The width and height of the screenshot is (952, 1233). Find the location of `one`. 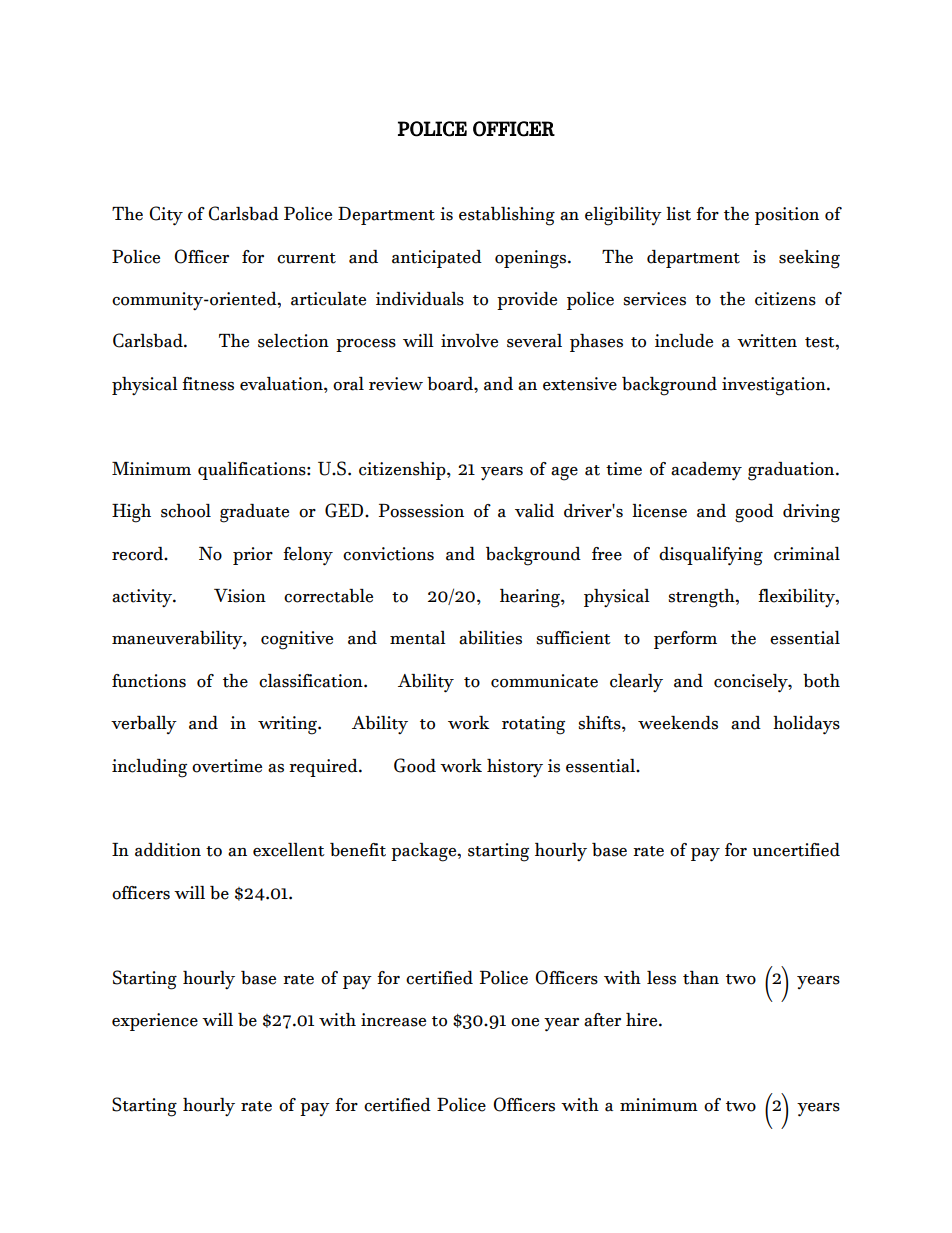

one is located at coordinates (525, 1022).
